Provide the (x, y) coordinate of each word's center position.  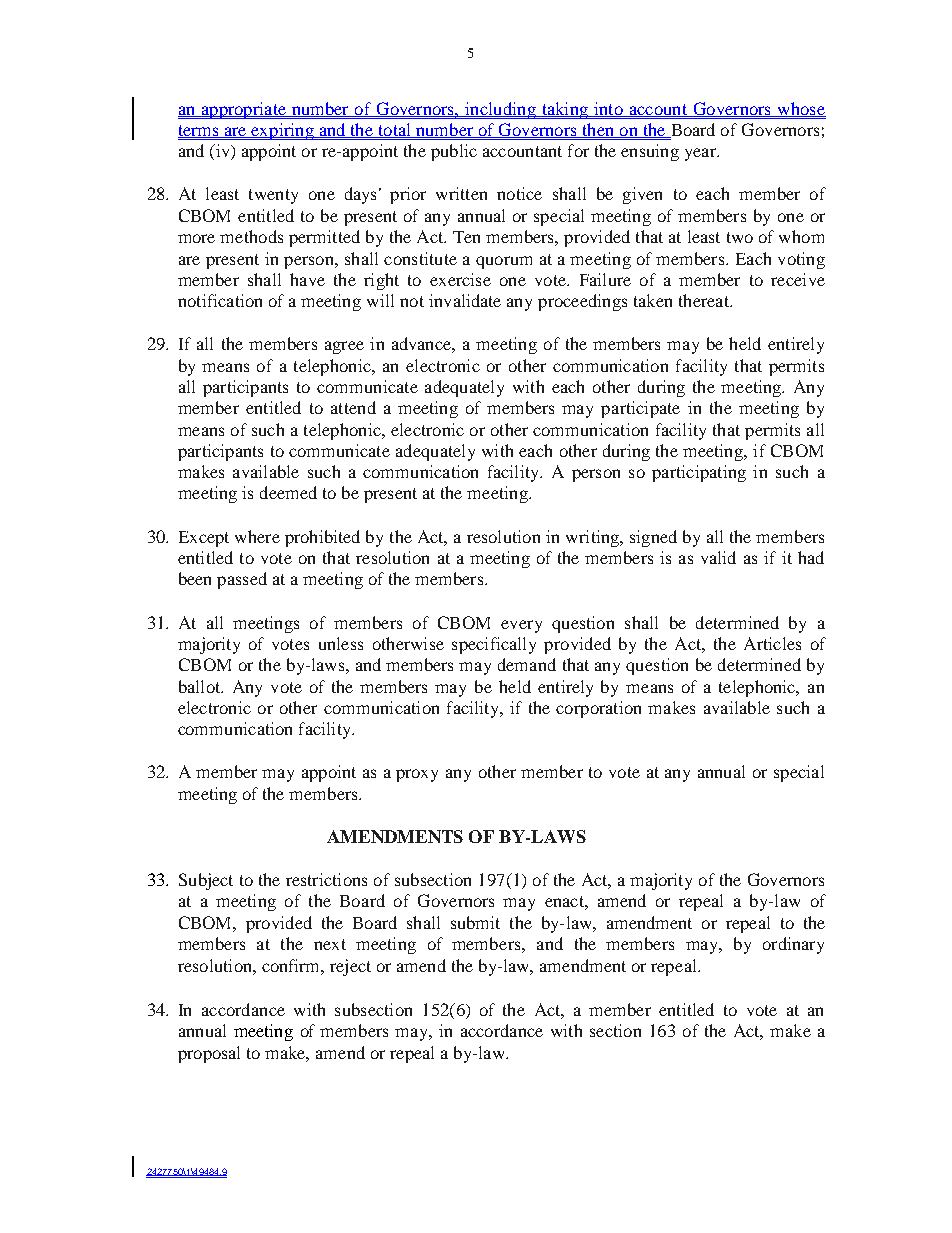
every (521, 626)
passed (242, 580)
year (702, 154)
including (500, 110)
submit (475, 922)
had (811, 557)
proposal (209, 1054)
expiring (283, 131)
